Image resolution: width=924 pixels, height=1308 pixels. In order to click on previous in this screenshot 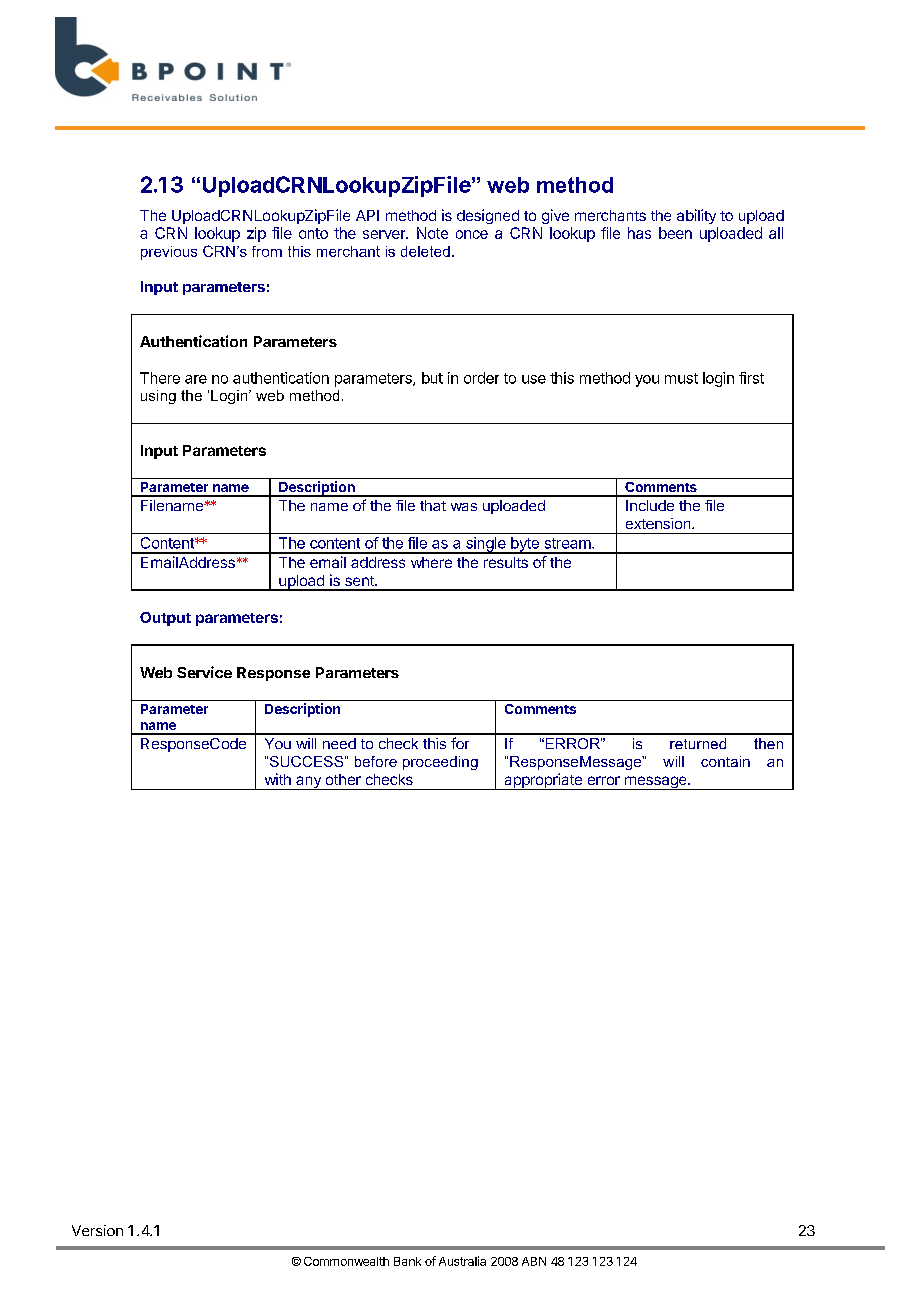, I will do `click(169, 253)`.
